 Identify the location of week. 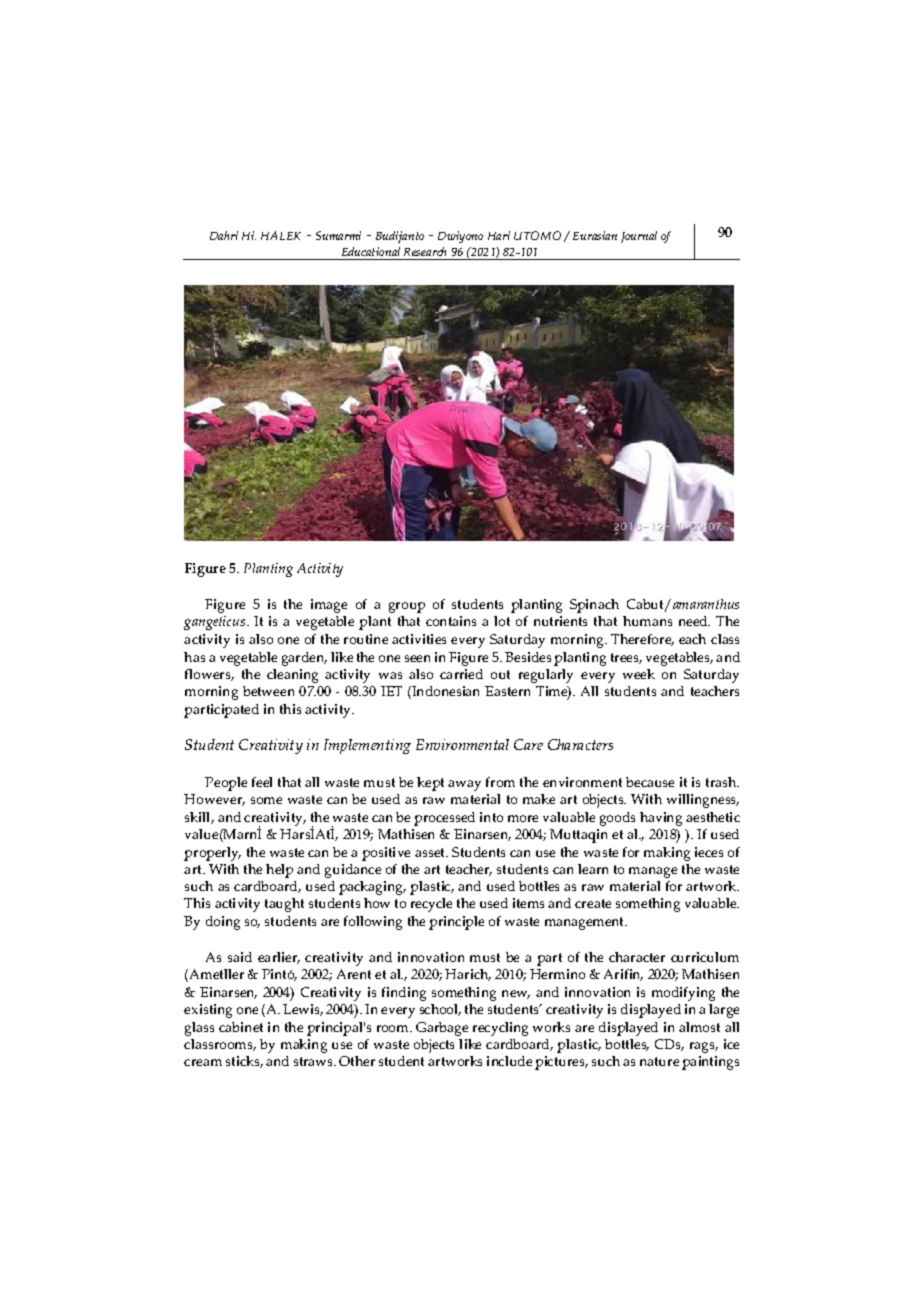
(639, 674).
